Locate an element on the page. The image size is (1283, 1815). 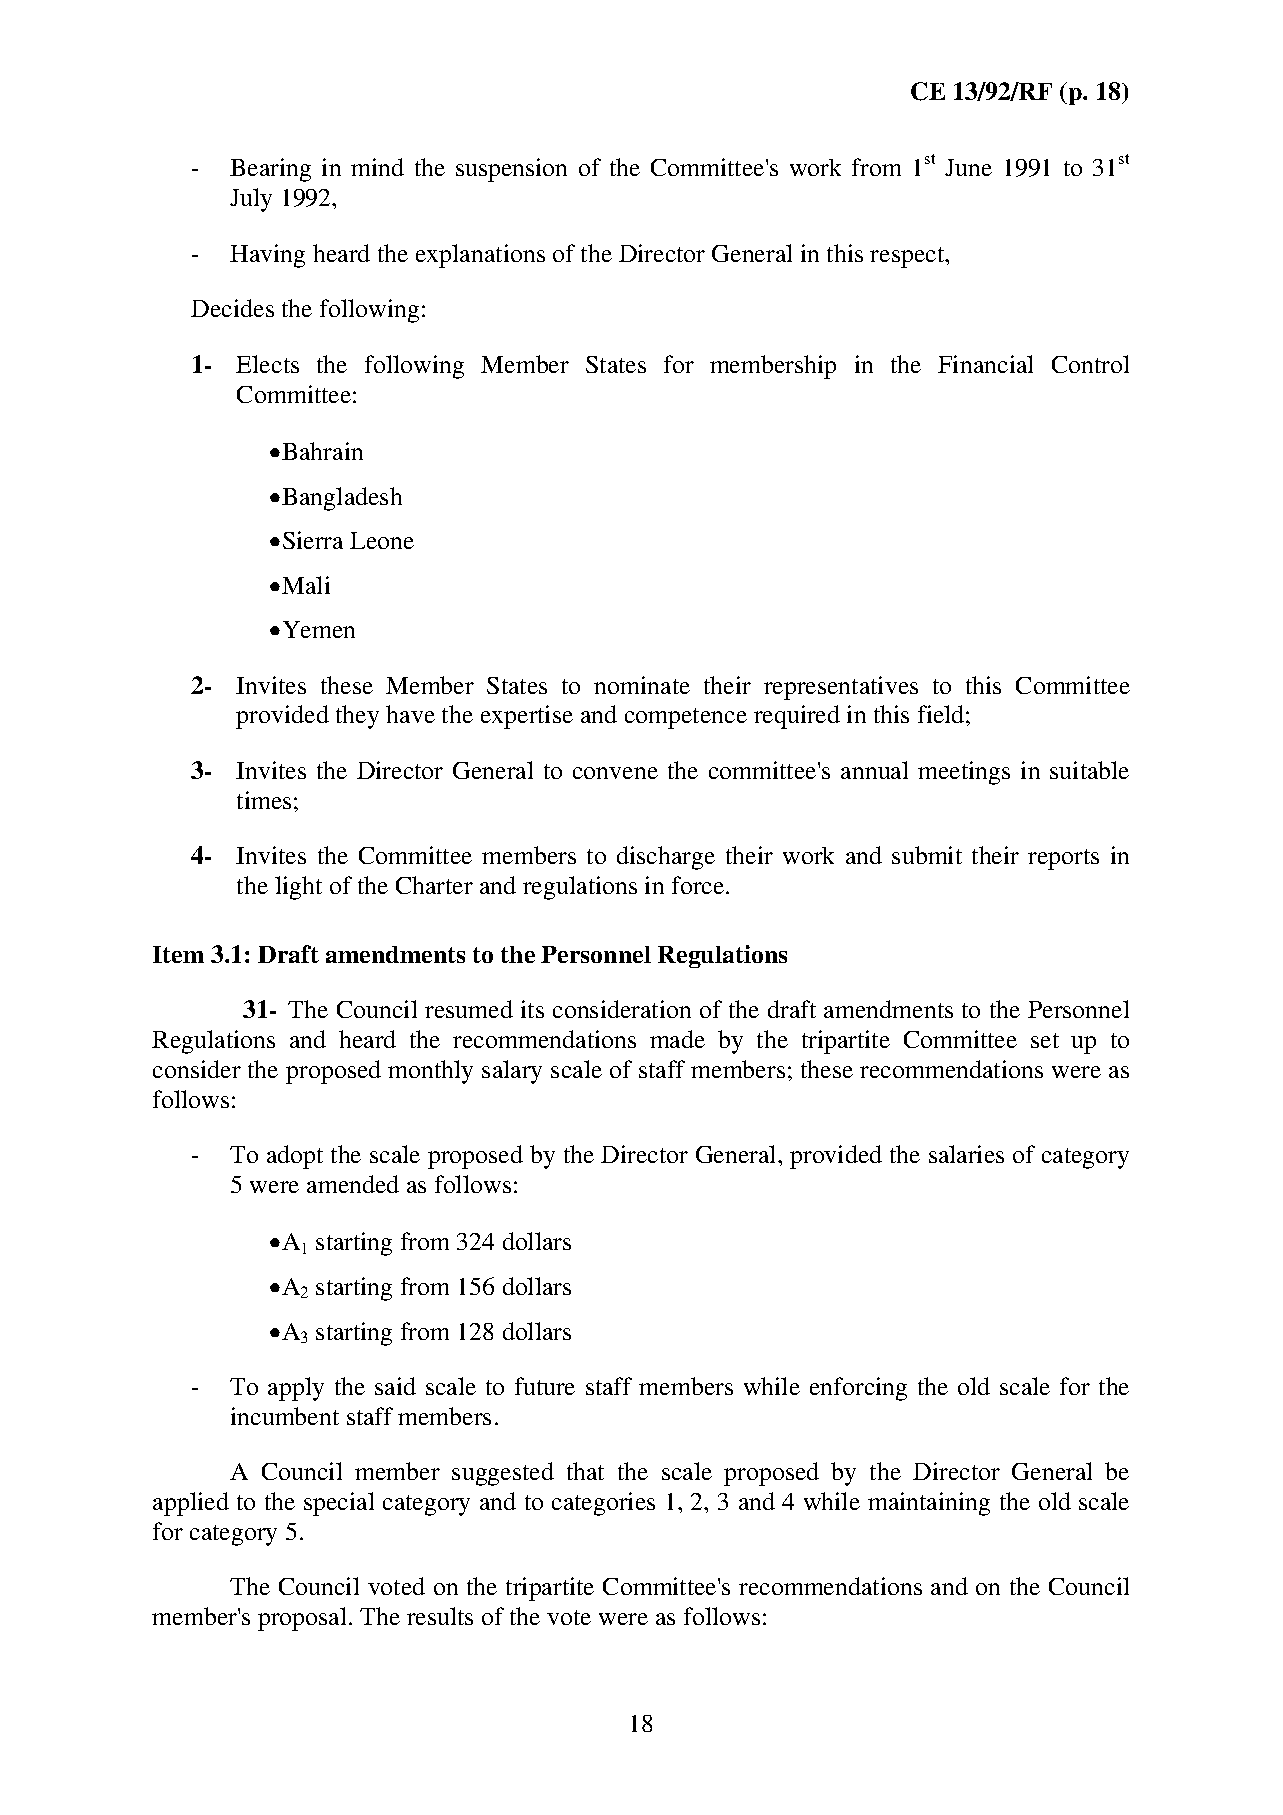
salaries is located at coordinates (966, 1154).
